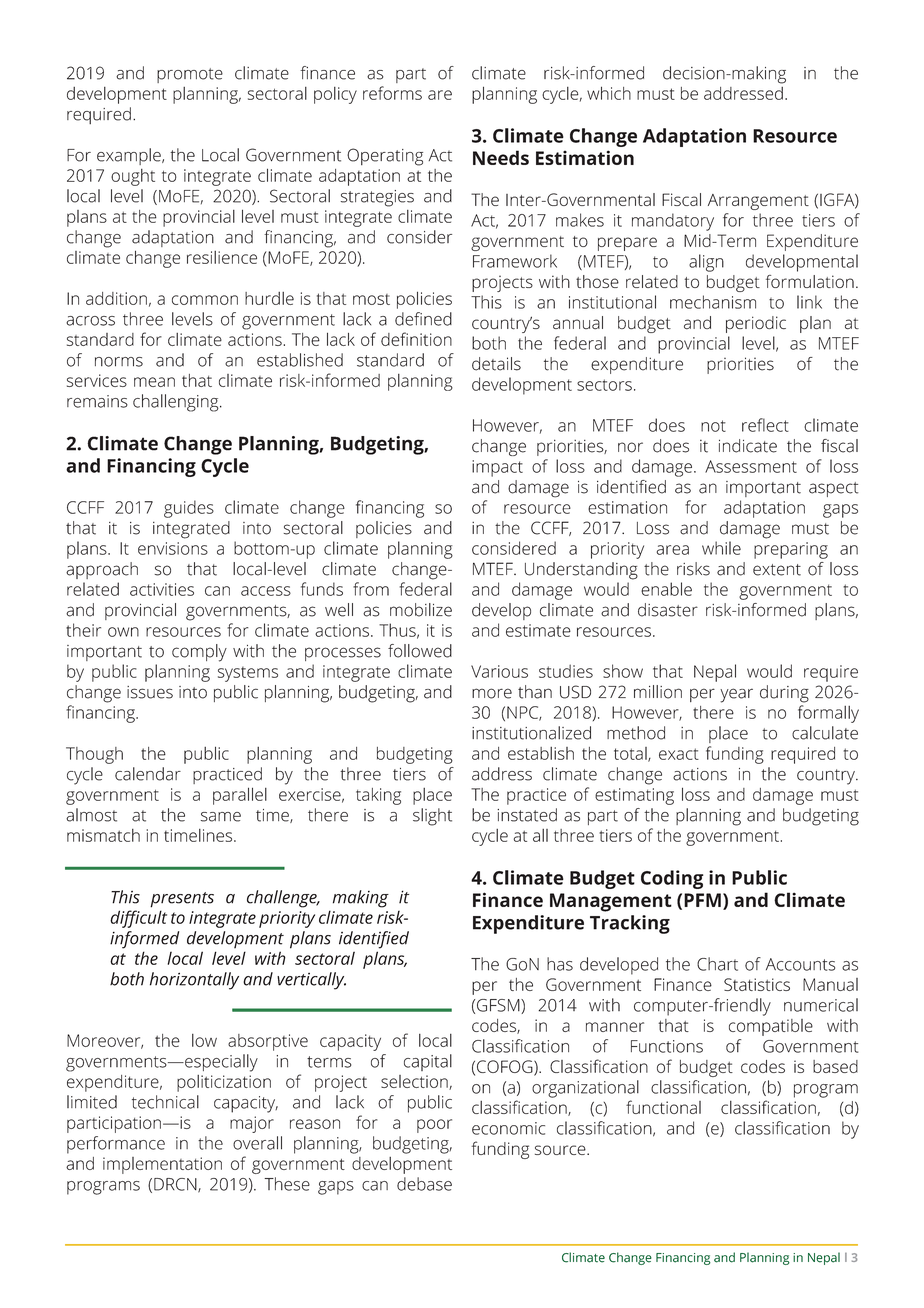 Image resolution: width=924 pixels, height=1308 pixels. I want to click on comply, so click(199, 653).
